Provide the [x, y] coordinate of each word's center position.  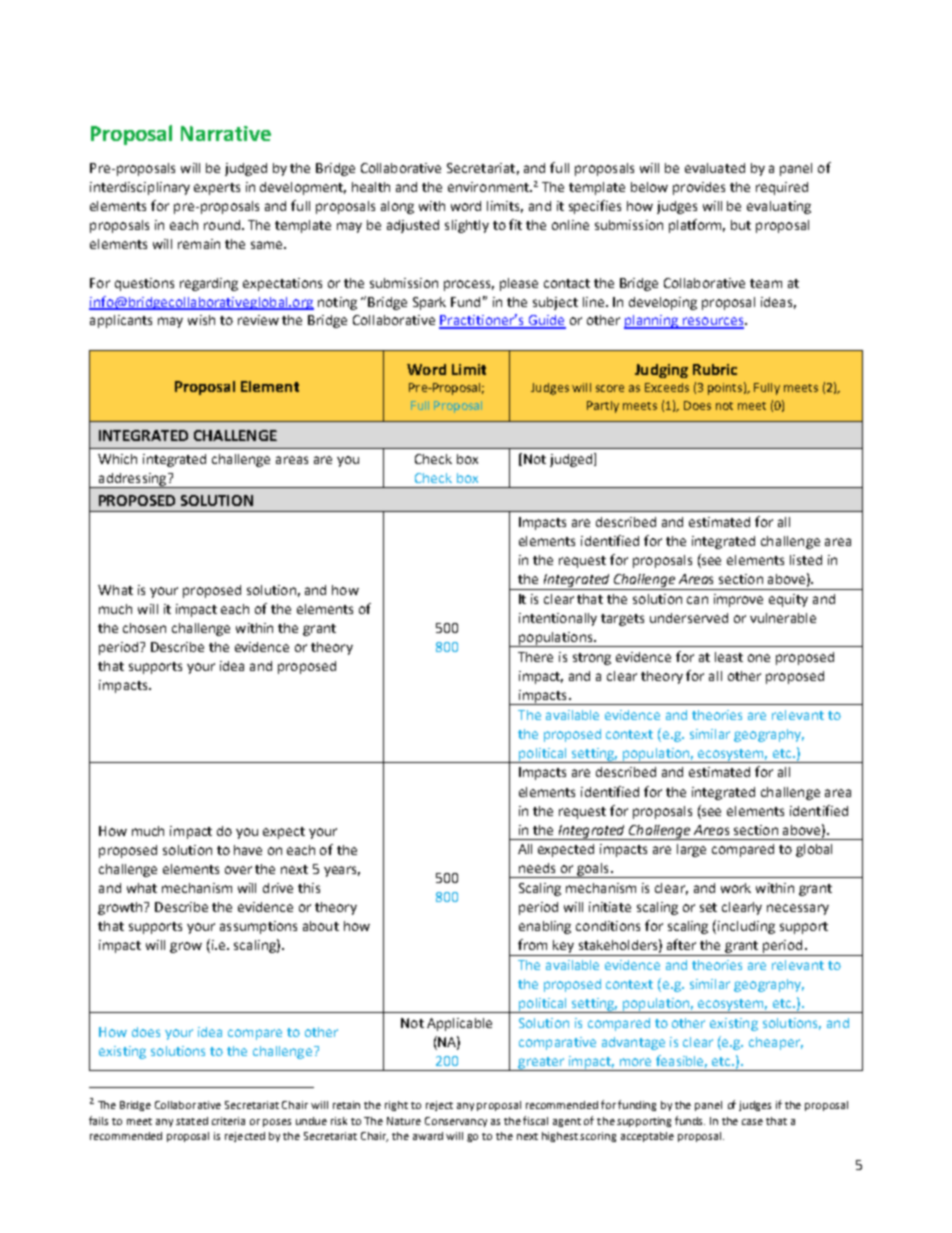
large [691, 850]
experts [217, 189]
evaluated [715, 168]
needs [537, 868]
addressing [133, 480]
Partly [603, 407]
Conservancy [456, 1122]
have [248, 850]
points [725, 389]
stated [192, 1121]
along [397, 207]
